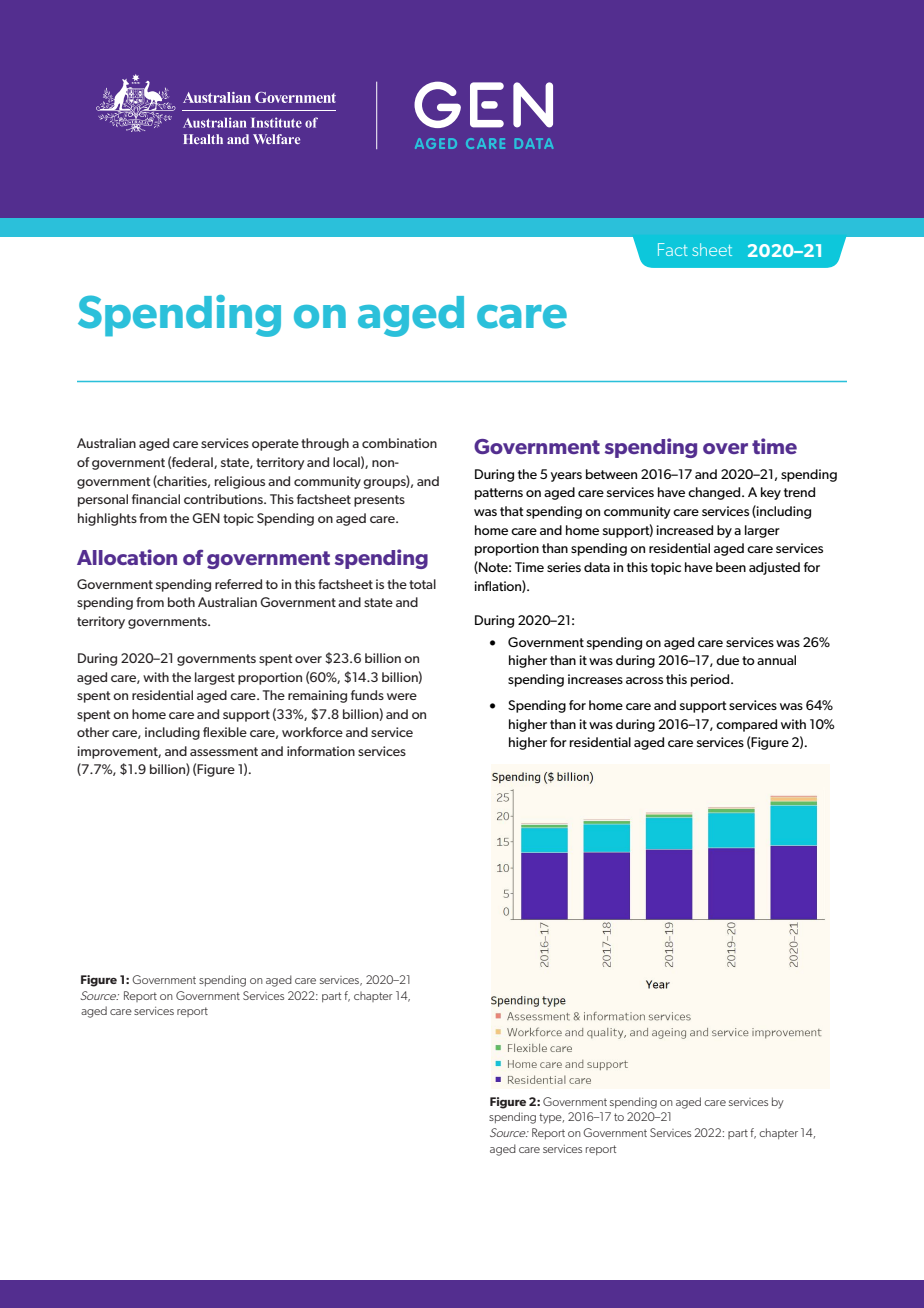 The image size is (924, 1308). Describe the element at coordinates (321, 751) in the screenshot. I see `information` at that location.
